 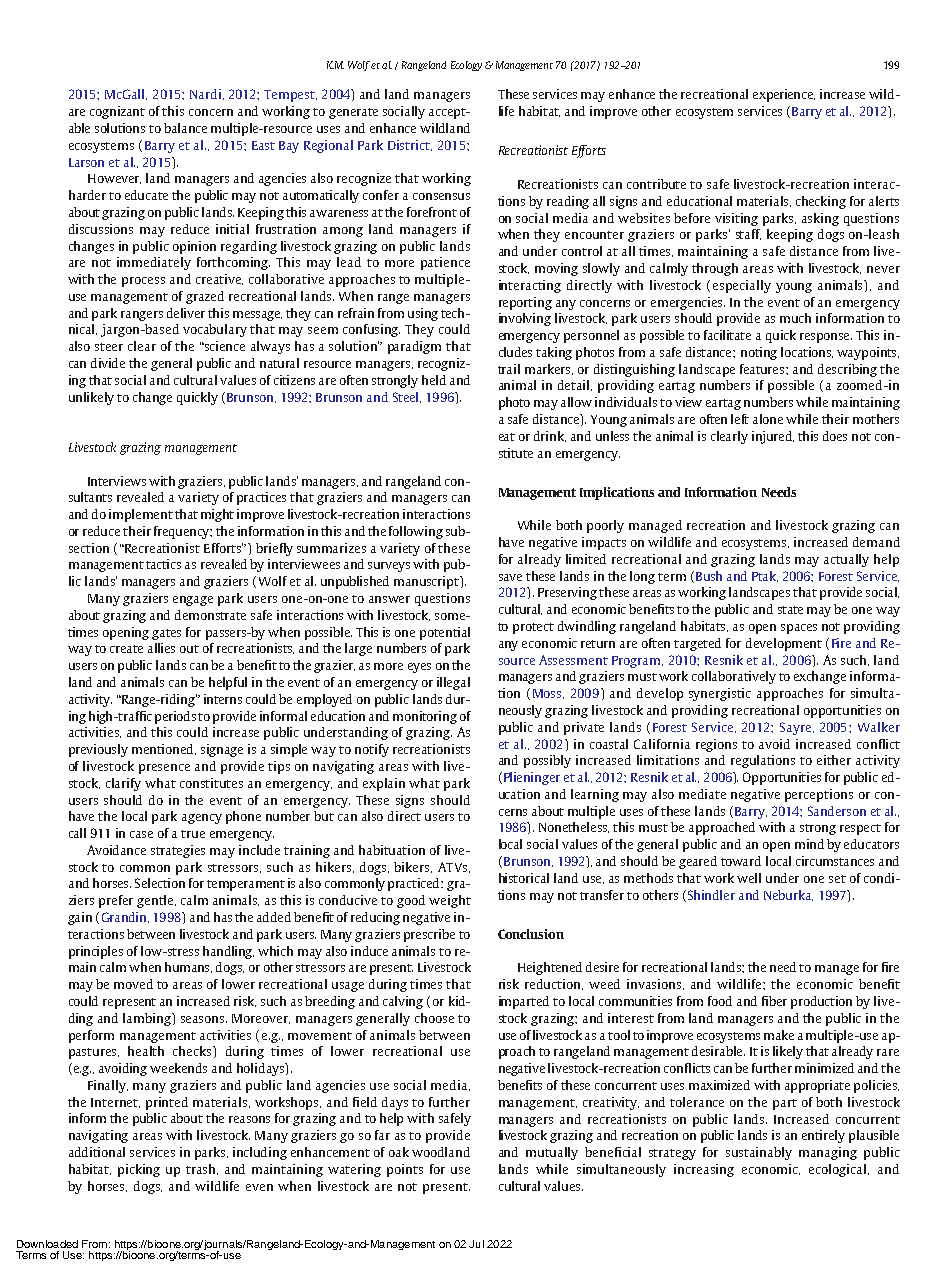 What do you see at coordinates (839, 1170) in the document?
I see `ecological` at bounding box center [839, 1170].
